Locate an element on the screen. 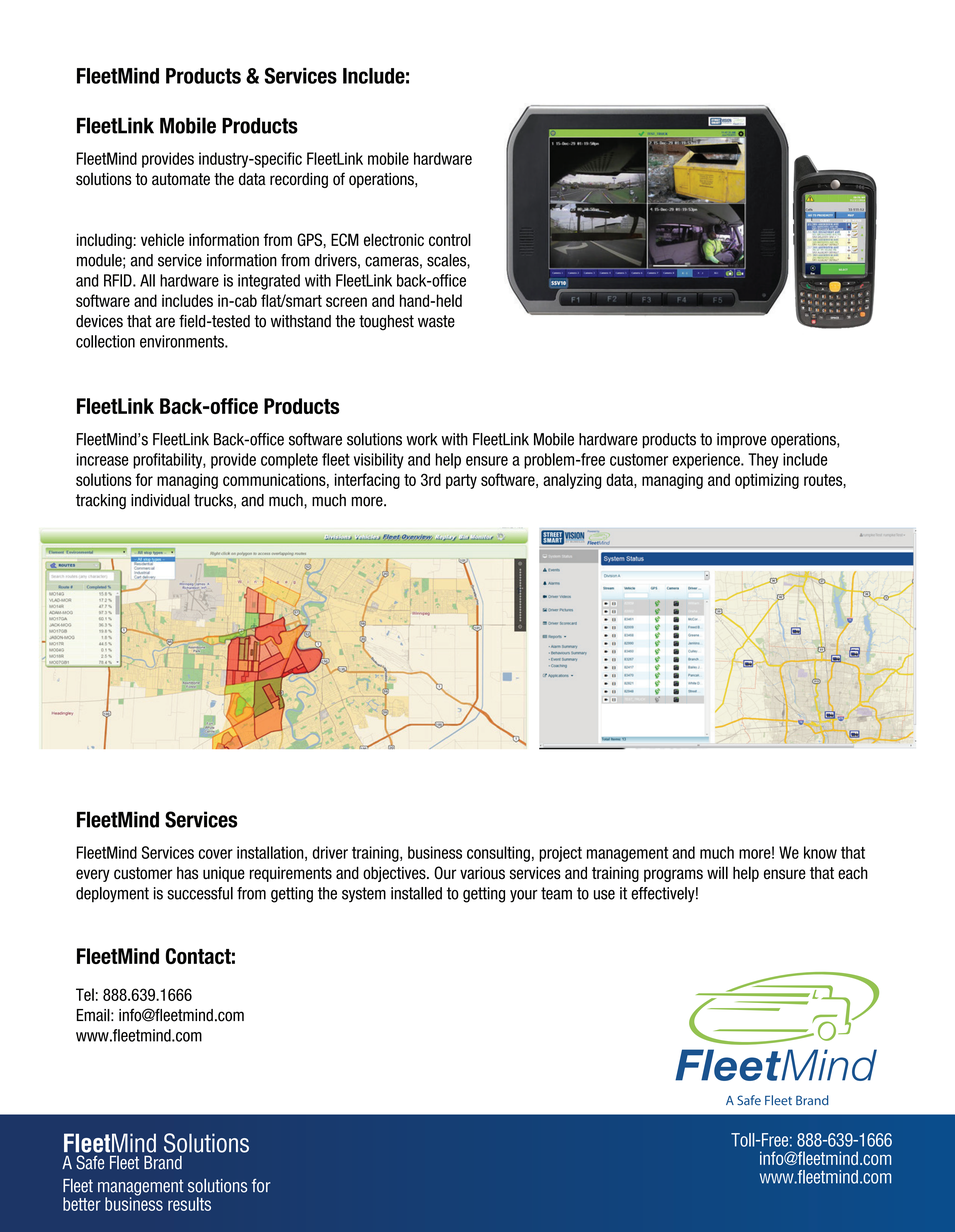 This screenshot has height=1232, width=955. optimizing is located at coordinates (767, 481).
